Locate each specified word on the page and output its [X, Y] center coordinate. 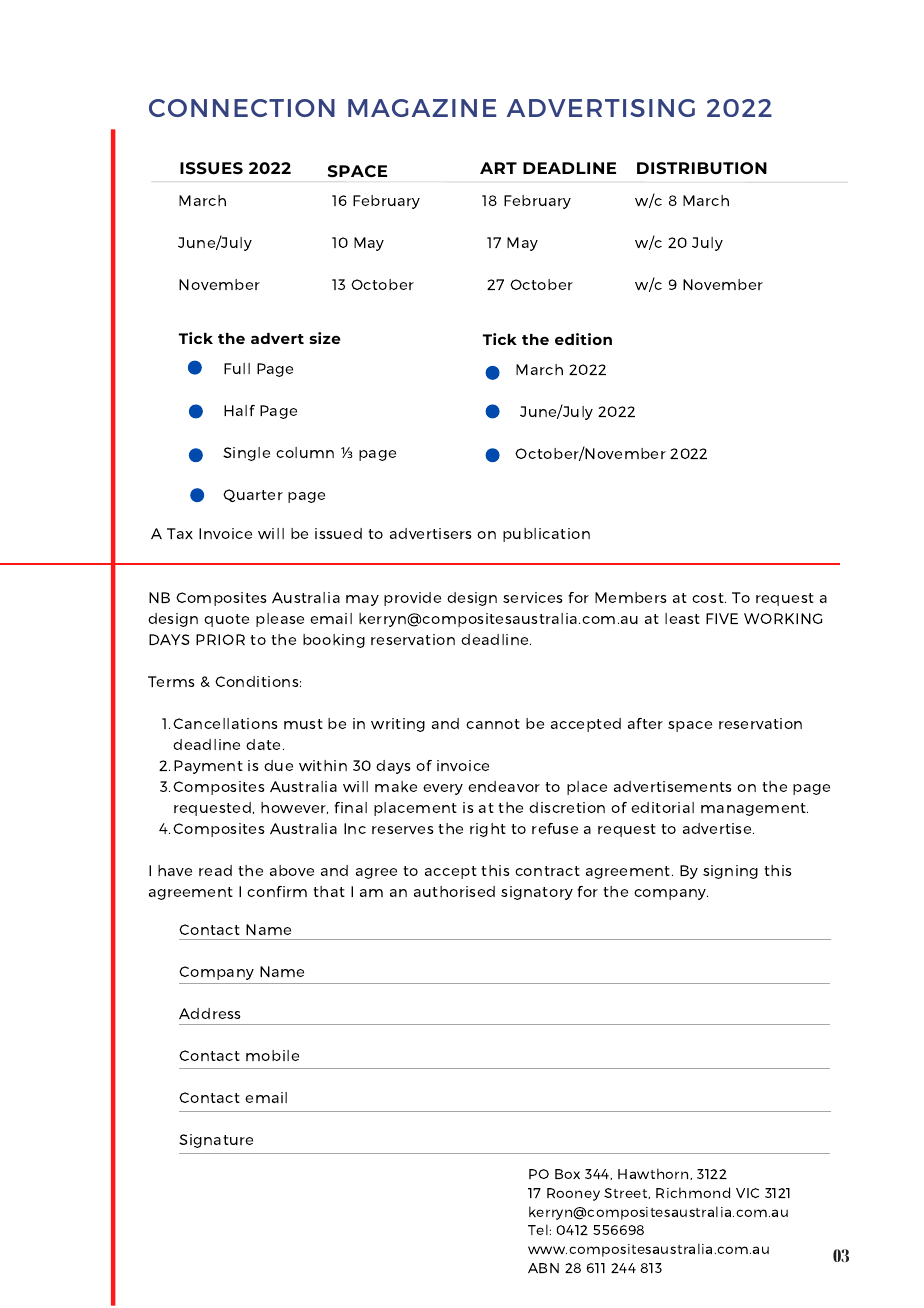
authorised [454, 891]
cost [709, 598]
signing [730, 872]
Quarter [253, 495]
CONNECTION [242, 108]
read [215, 870]
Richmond [693, 1192]
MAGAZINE [422, 108]
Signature [216, 1141]
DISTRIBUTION [702, 168]
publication [546, 535]
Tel [538, 1229]
